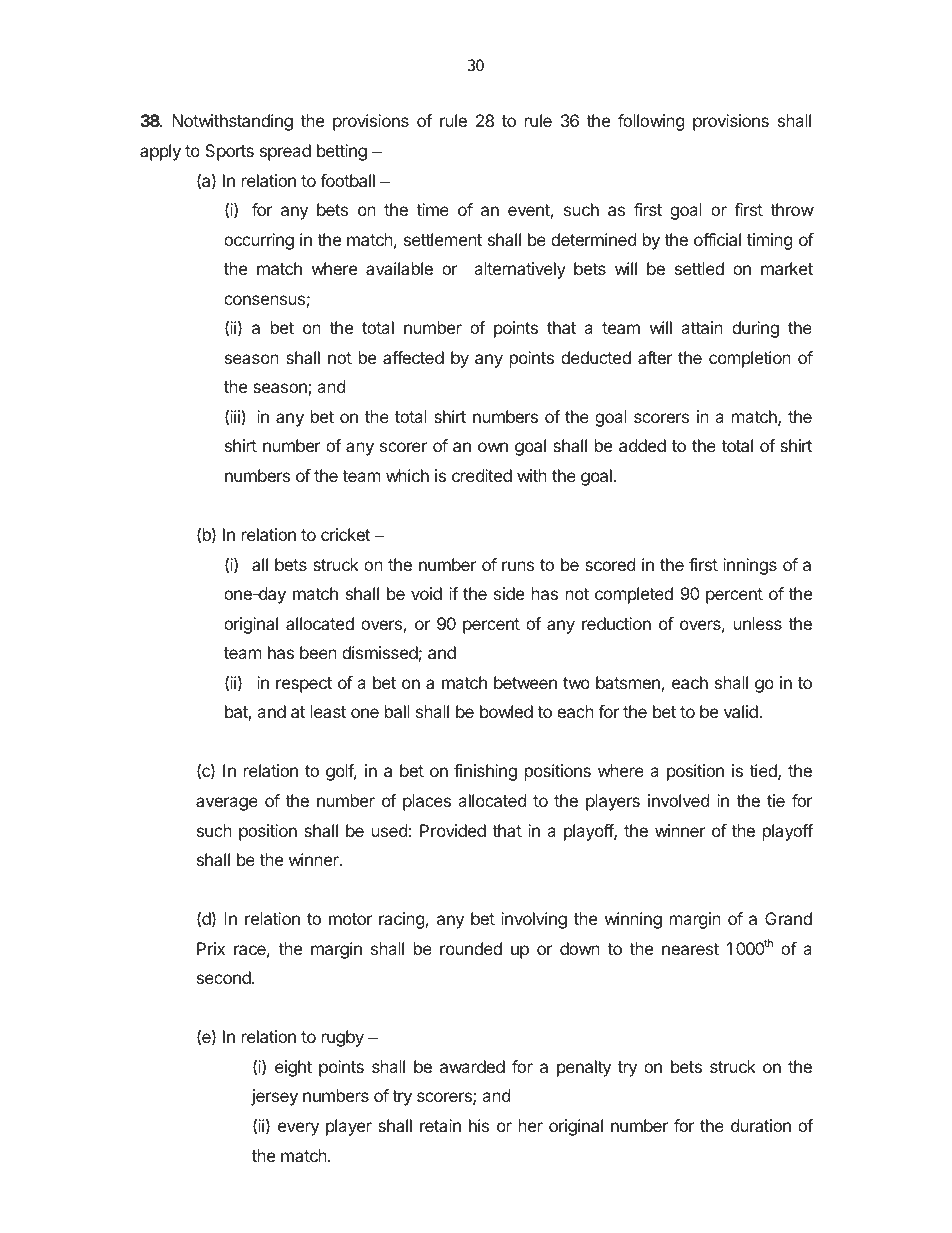 The height and width of the page is (1233, 952). What do you see at coordinates (651, 122) in the page?
I see `following` at bounding box center [651, 122].
